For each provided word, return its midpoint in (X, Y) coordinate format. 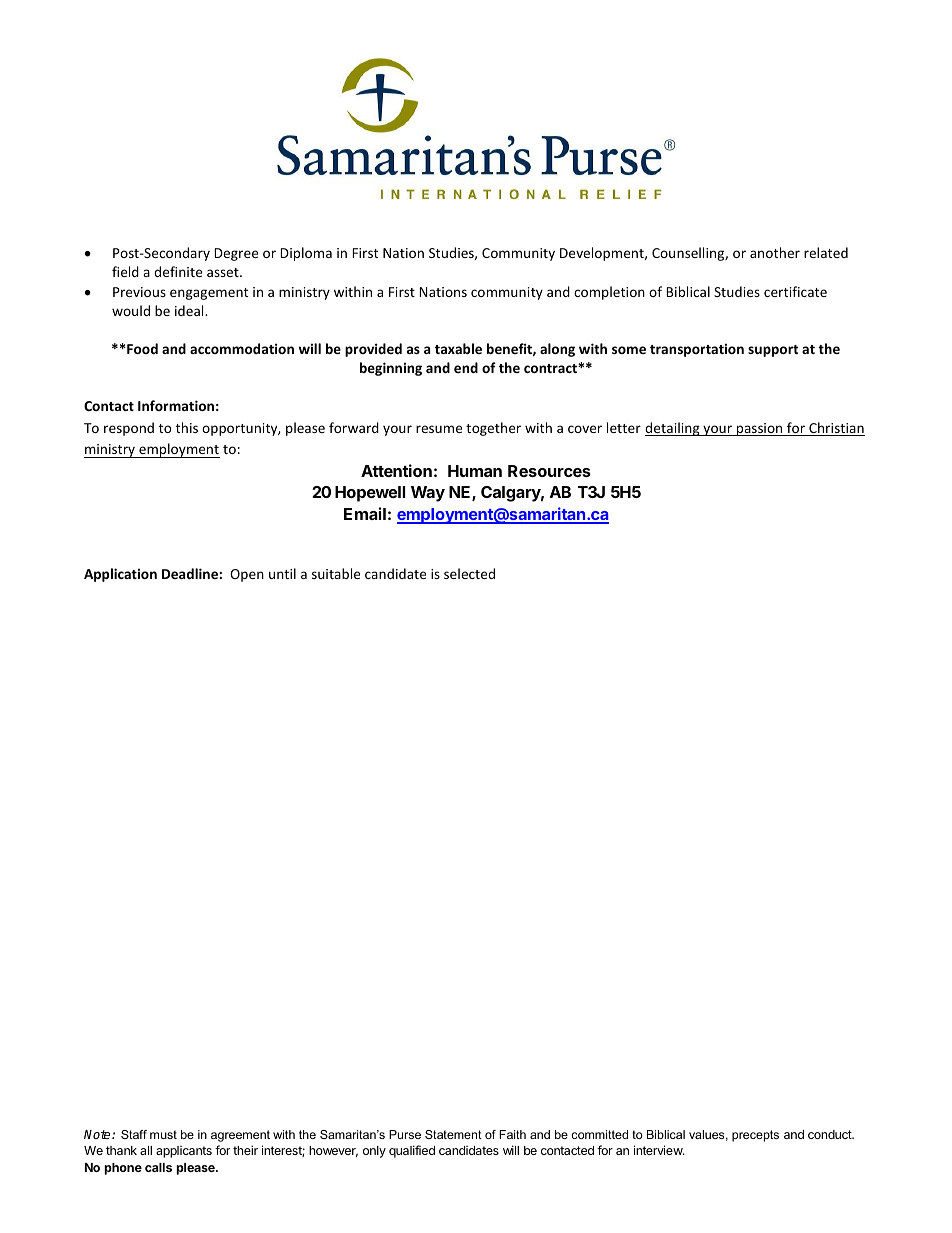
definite (178, 271)
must (163, 1134)
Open (247, 575)
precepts (755, 1136)
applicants (184, 1152)
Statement (453, 1134)
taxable (458, 348)
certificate (795, 291)
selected (469, 573)
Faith (512, 1134)
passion (760, 429)
